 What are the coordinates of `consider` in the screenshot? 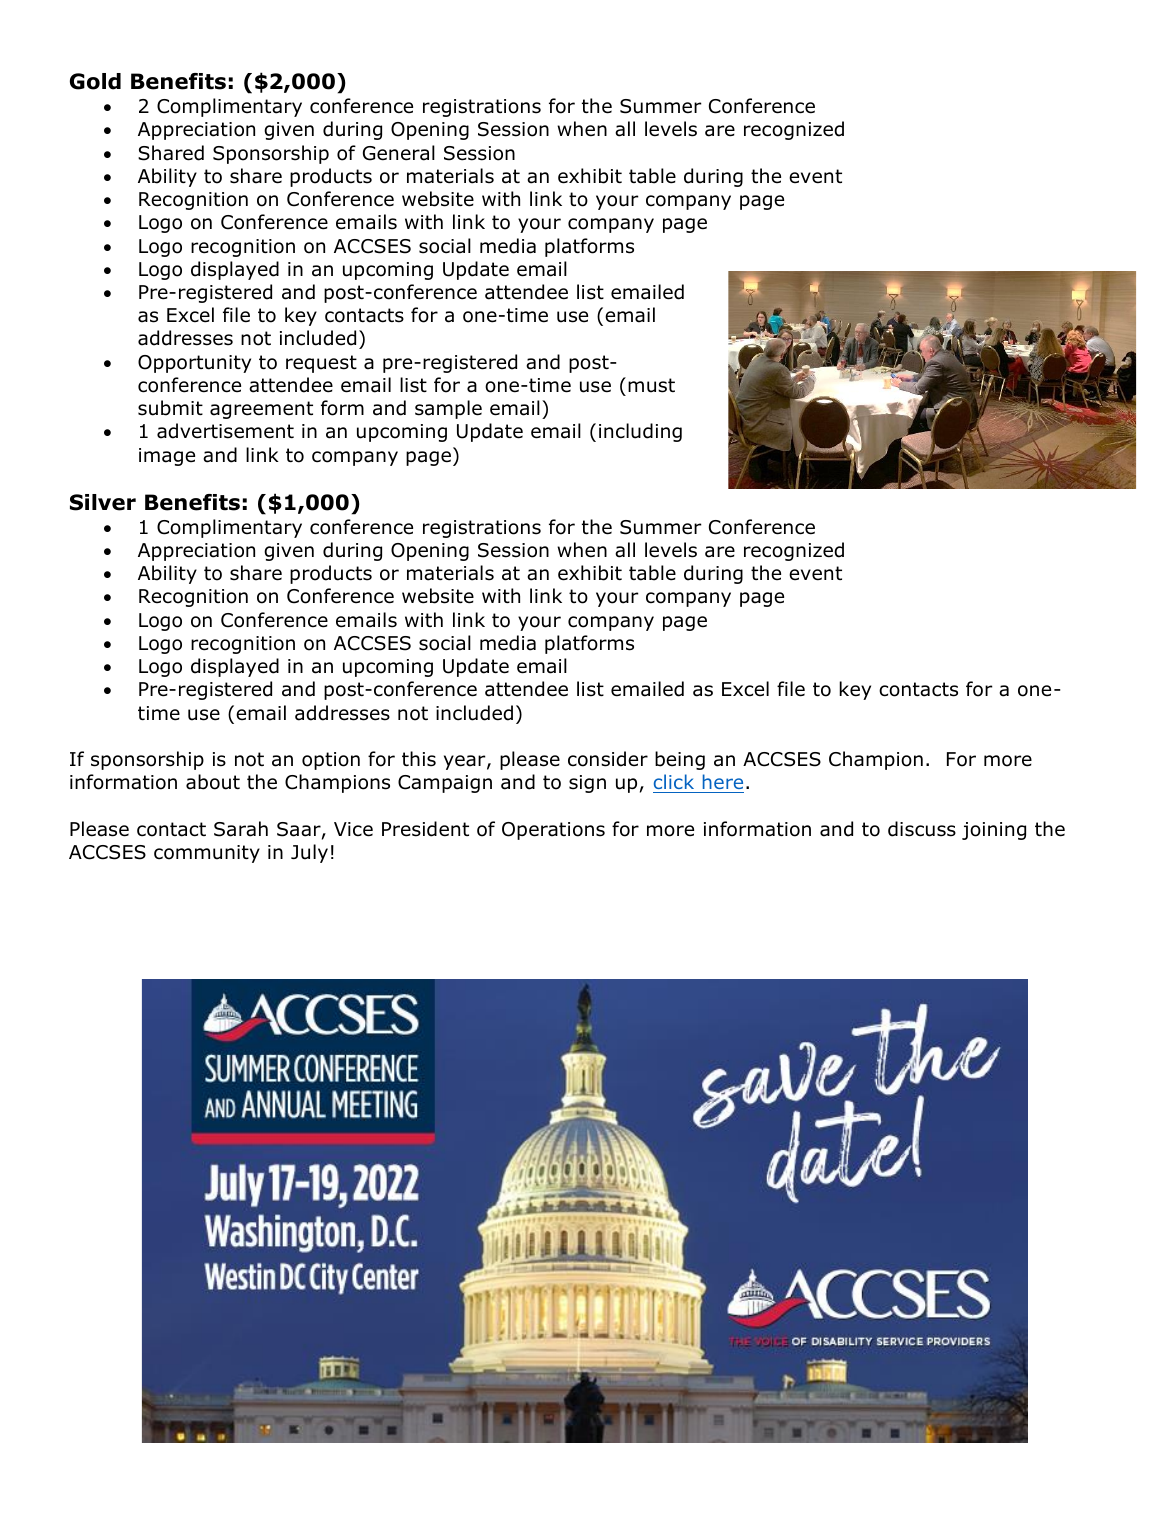 It's located at (608, 759).
